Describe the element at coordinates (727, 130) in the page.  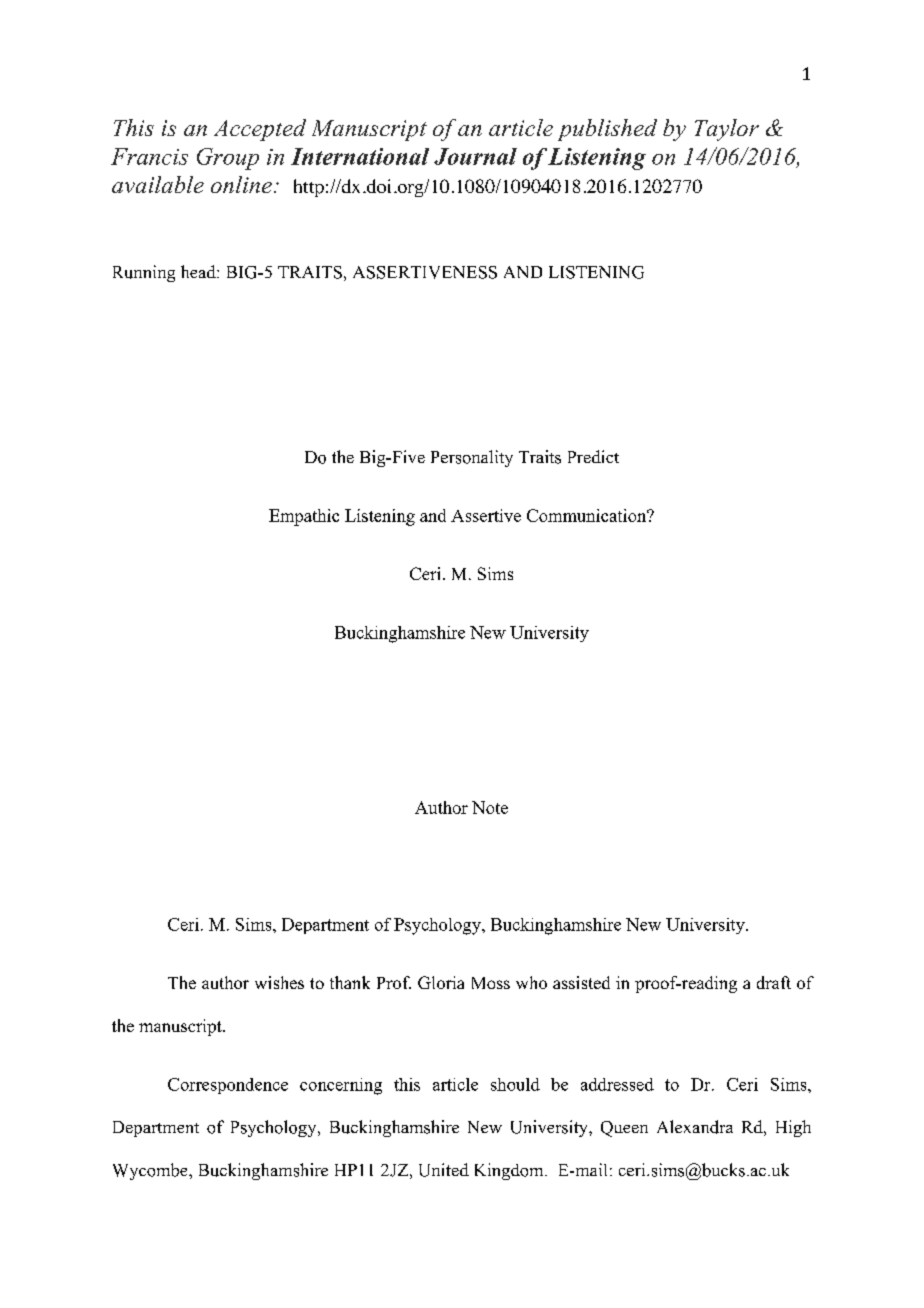
I see `Taylor` at that location.
